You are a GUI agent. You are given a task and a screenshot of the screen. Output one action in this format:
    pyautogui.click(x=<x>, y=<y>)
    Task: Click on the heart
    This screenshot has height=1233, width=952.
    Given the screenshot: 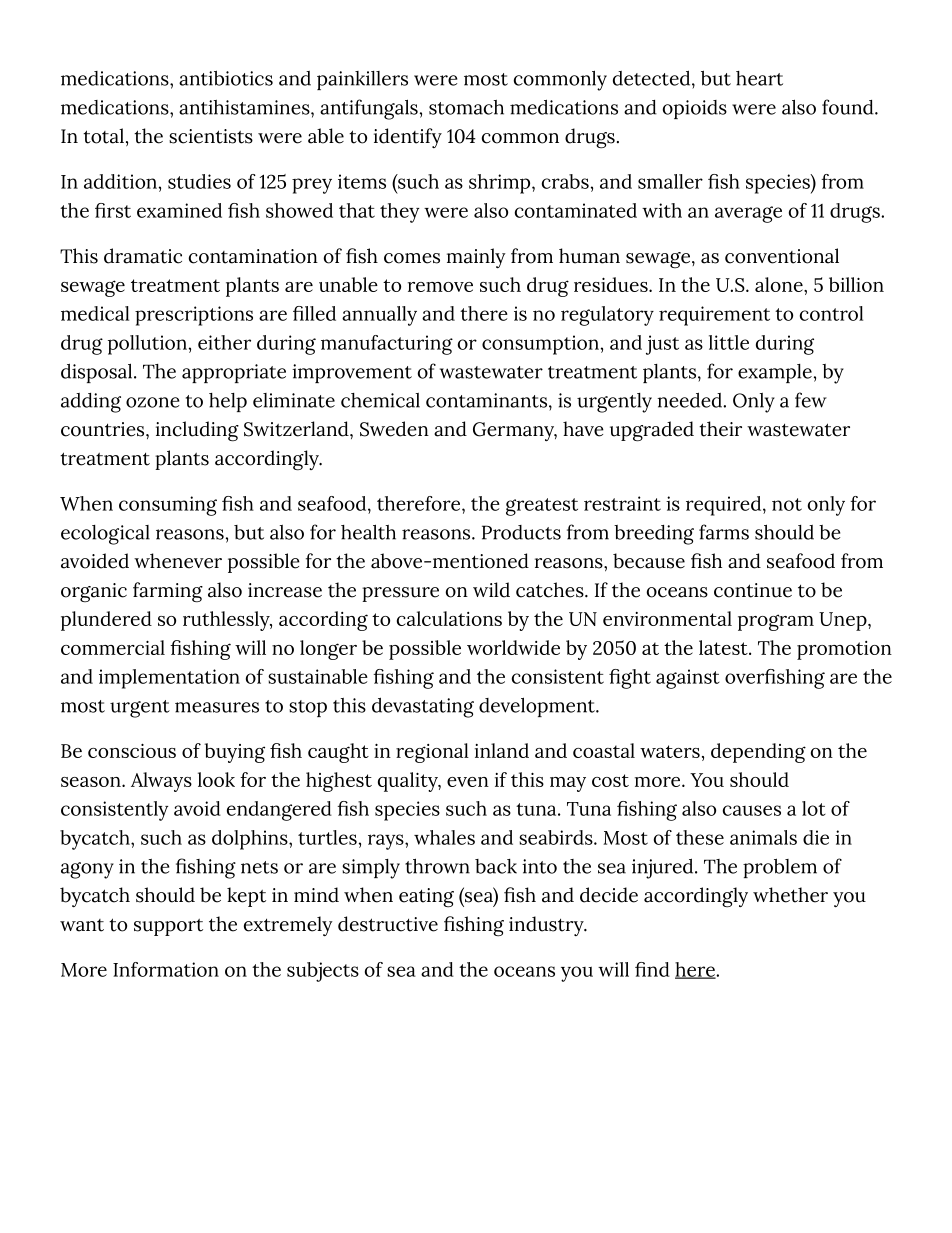 What is the action you would take?
    pyautogui.click(x=759, y=78)
